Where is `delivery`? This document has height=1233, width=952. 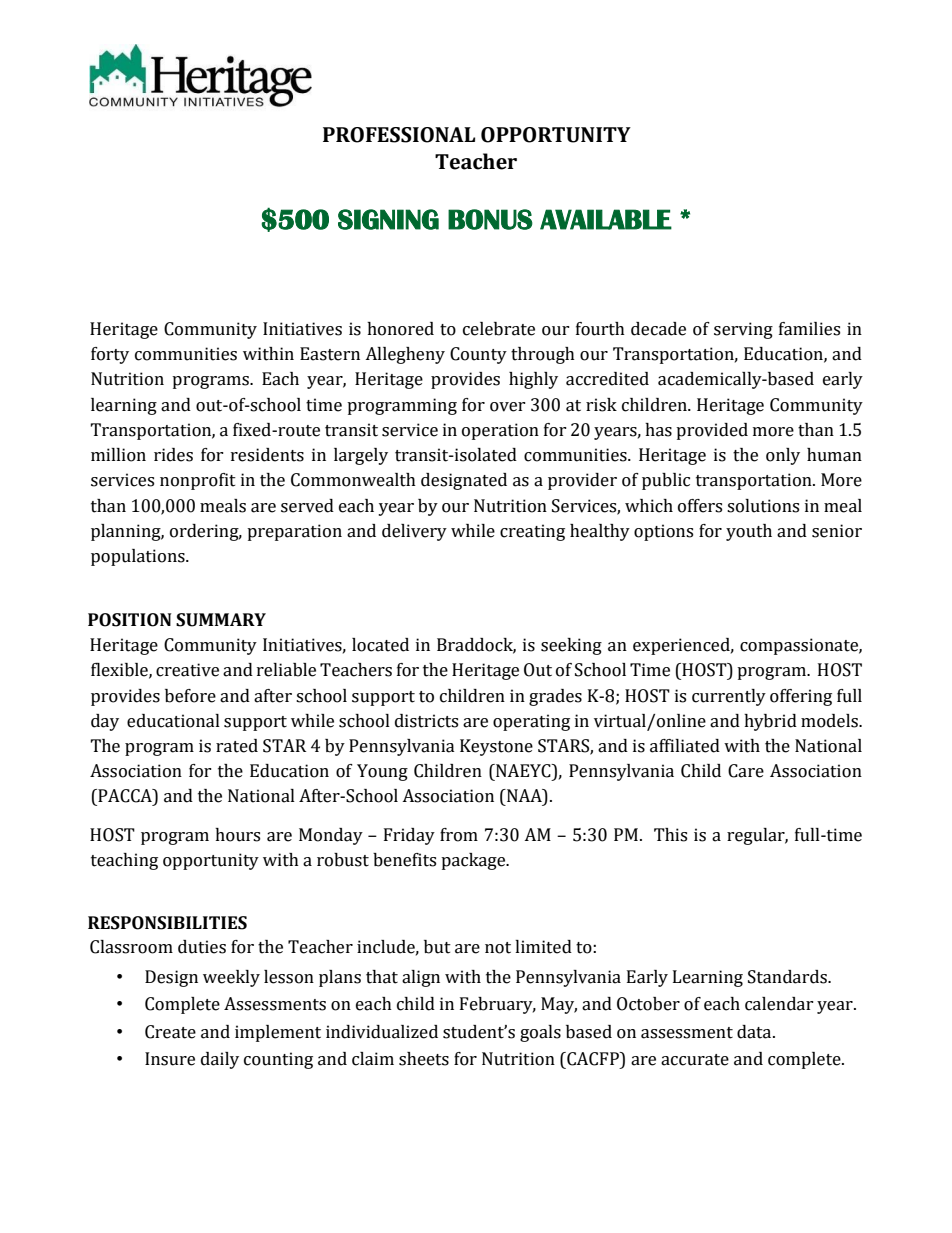 delivery is located at coordinates (414, 532).
